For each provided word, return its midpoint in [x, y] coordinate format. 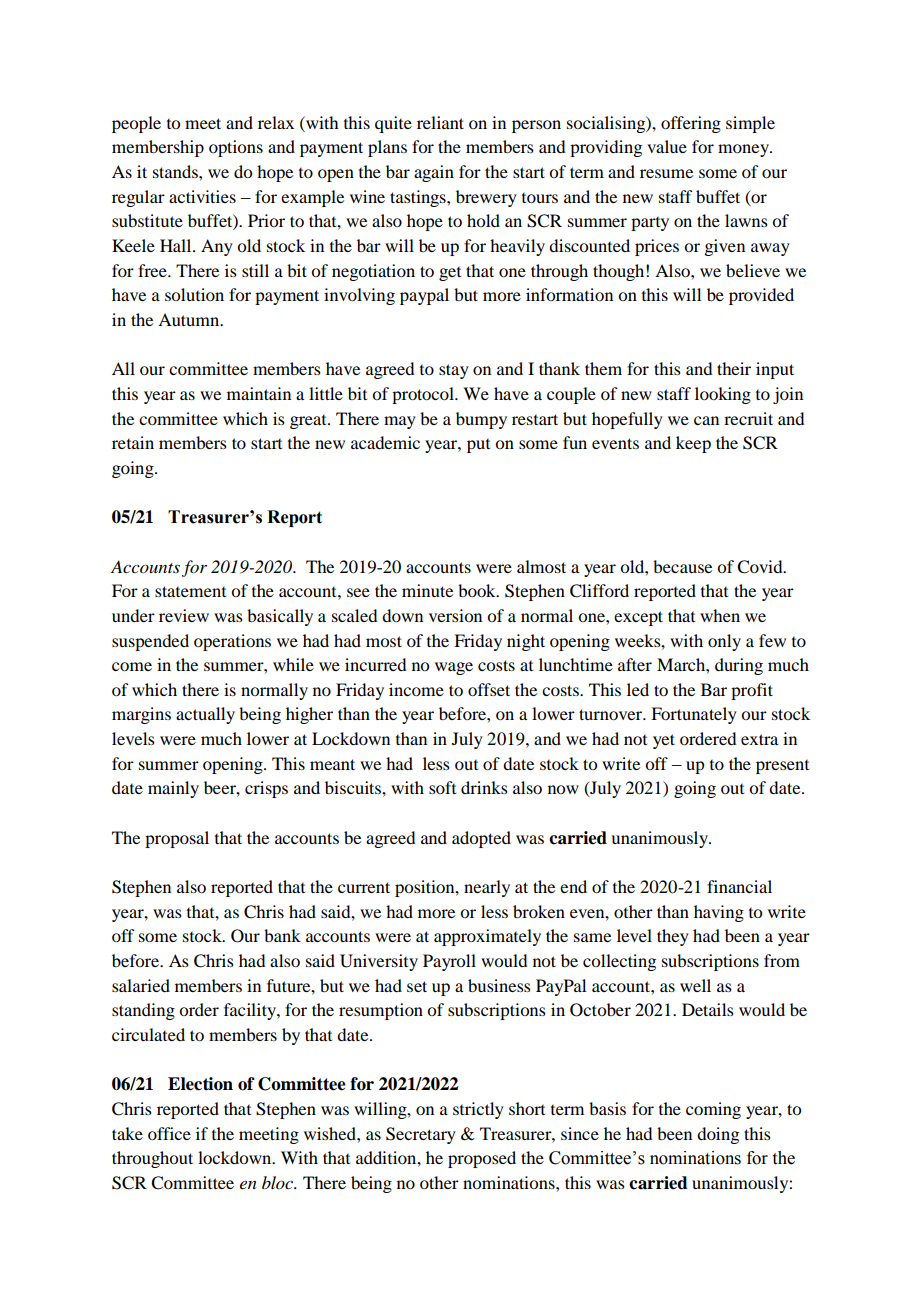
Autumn [190, 319]
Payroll [449, 962]
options [236, 148]
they [673, 937]
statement [190, 591]
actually [205, 715]
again [434, 173]
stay [454, 371]
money [745, 150]
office [169, 1133]
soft [442, 787]
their [734, 368]
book [478, 590]
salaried [141, 985]
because [682, 566]
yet [664, 741]
